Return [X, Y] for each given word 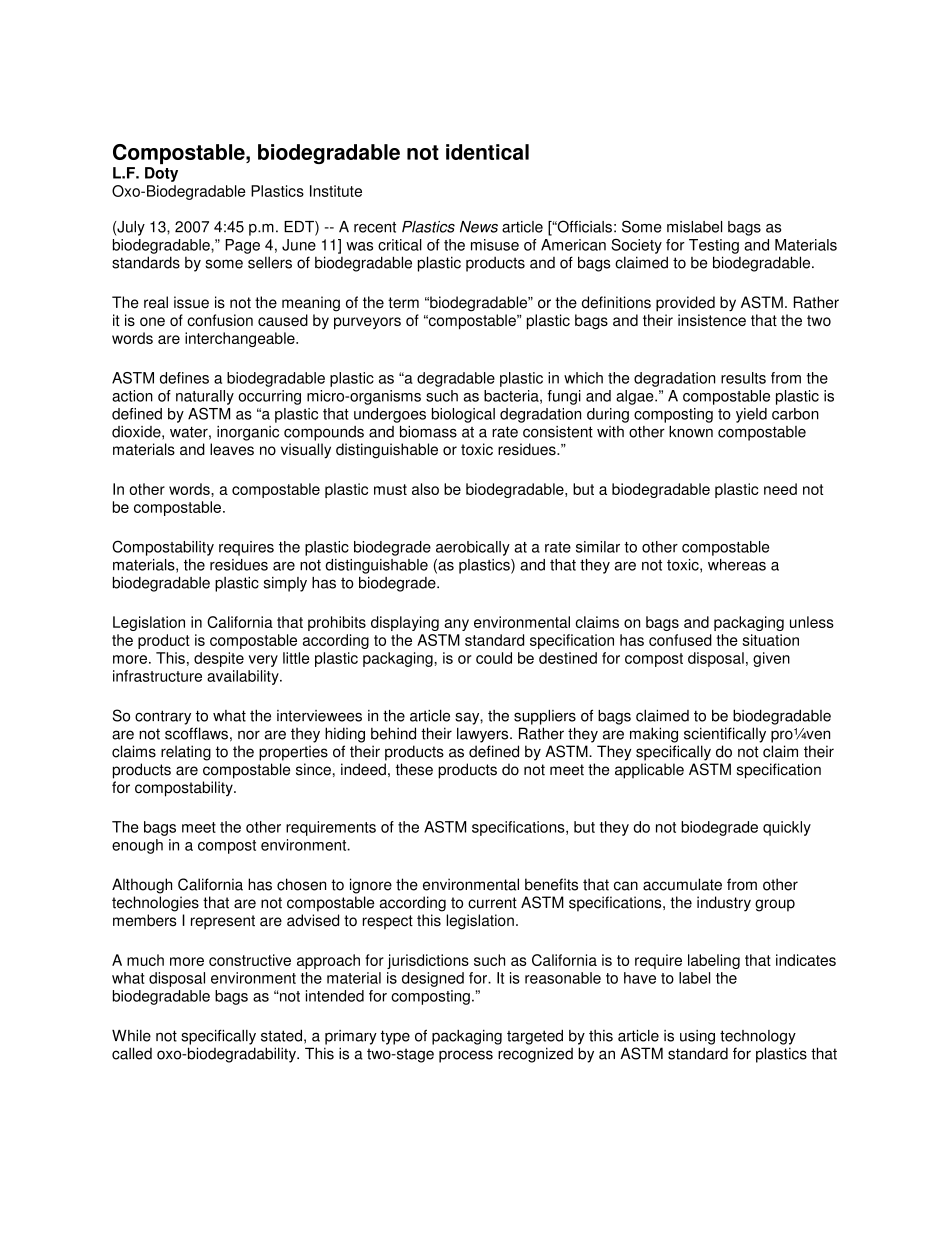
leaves [232, 449]
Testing [714, 246]
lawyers [484, 735]
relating [186, 753]
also [425, 489]
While [131, 1036]
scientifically [725, 735]
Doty [161, 174]
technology [758, 1037]
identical [487, 152]
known [691, 432]
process [466, 1056]
